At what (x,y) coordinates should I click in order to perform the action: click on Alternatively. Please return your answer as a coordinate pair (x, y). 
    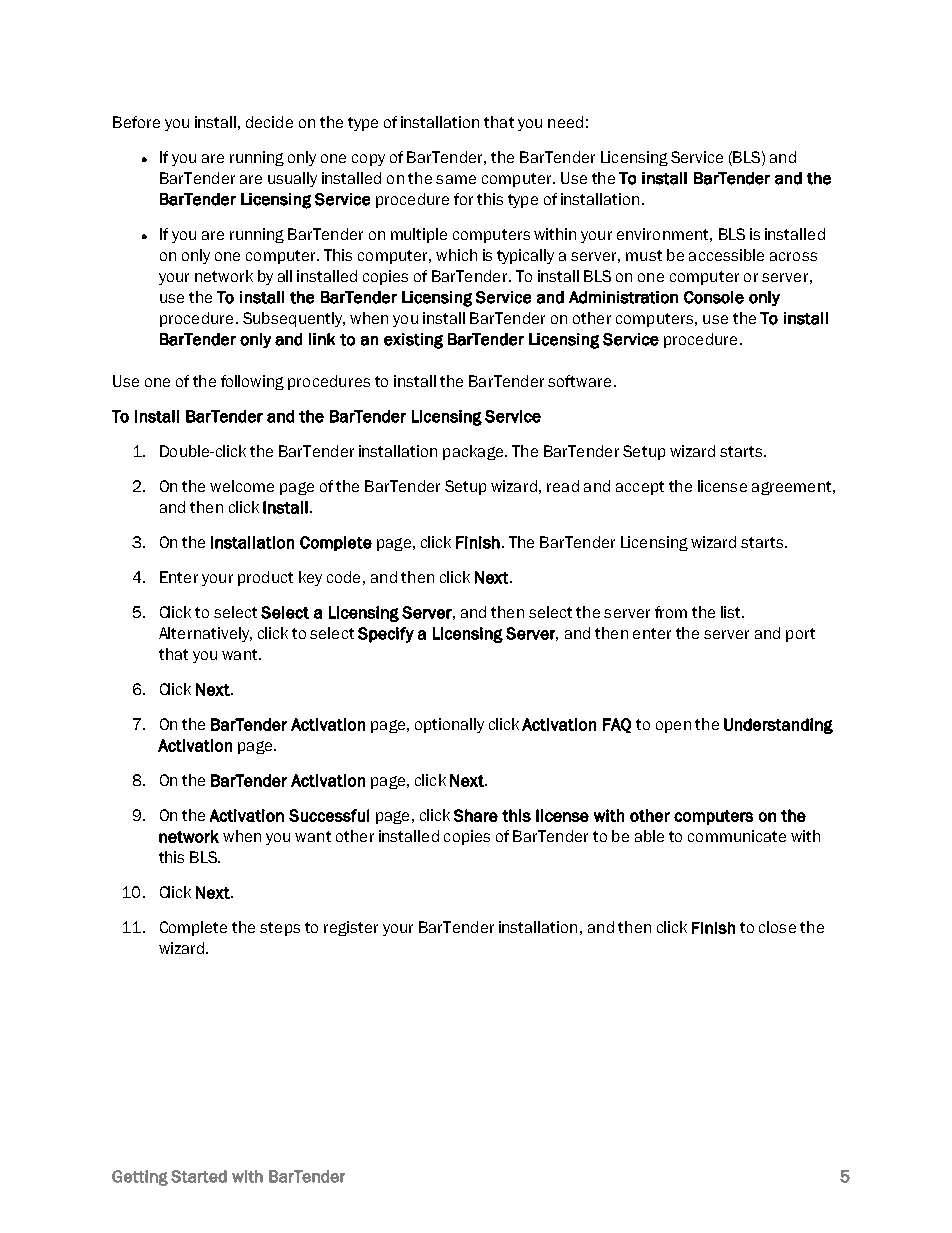
    Looking at the image, I should click on (205, 634).
